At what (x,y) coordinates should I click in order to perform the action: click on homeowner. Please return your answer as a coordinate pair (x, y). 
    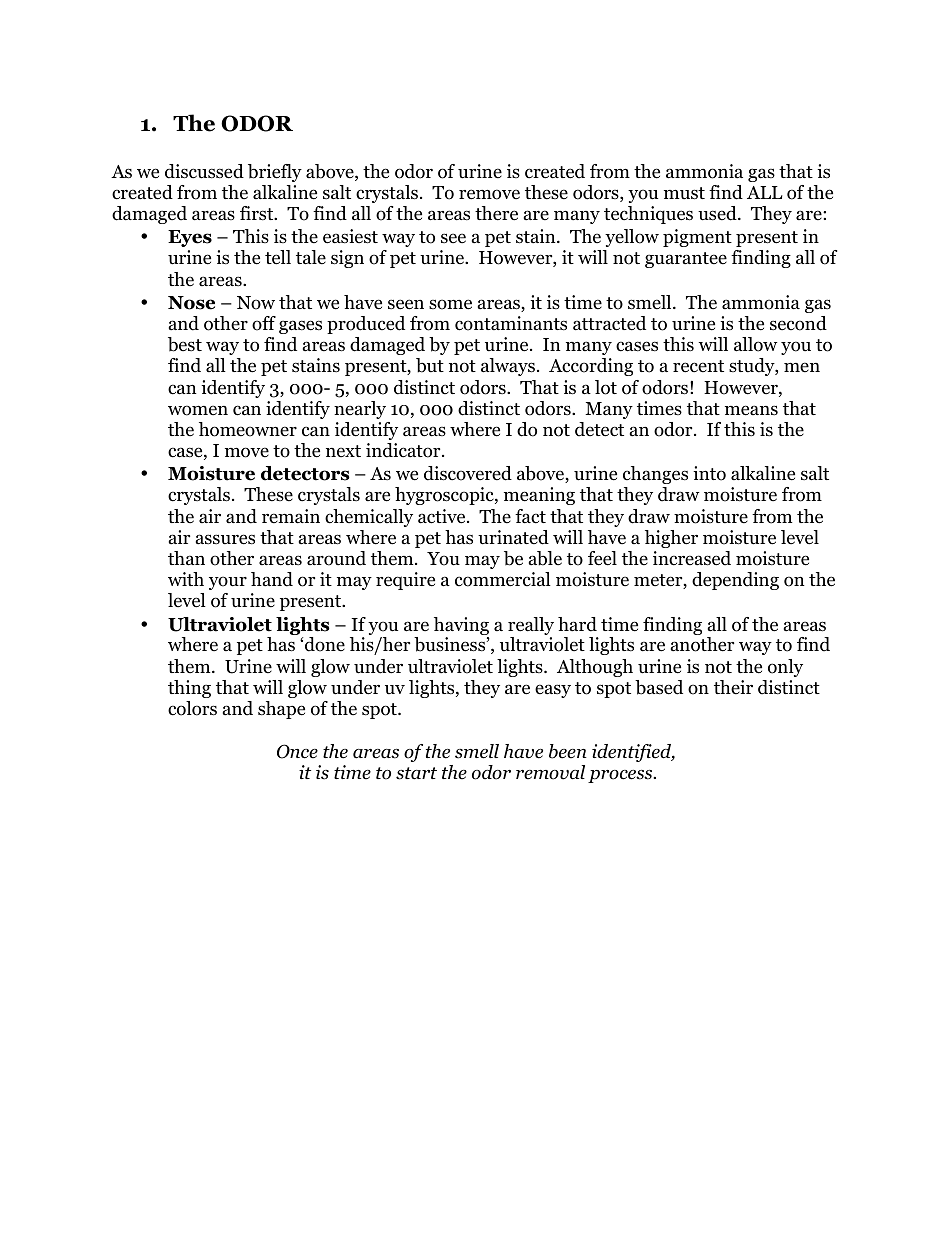
    Looking at the image, I should click on (248, 429).
